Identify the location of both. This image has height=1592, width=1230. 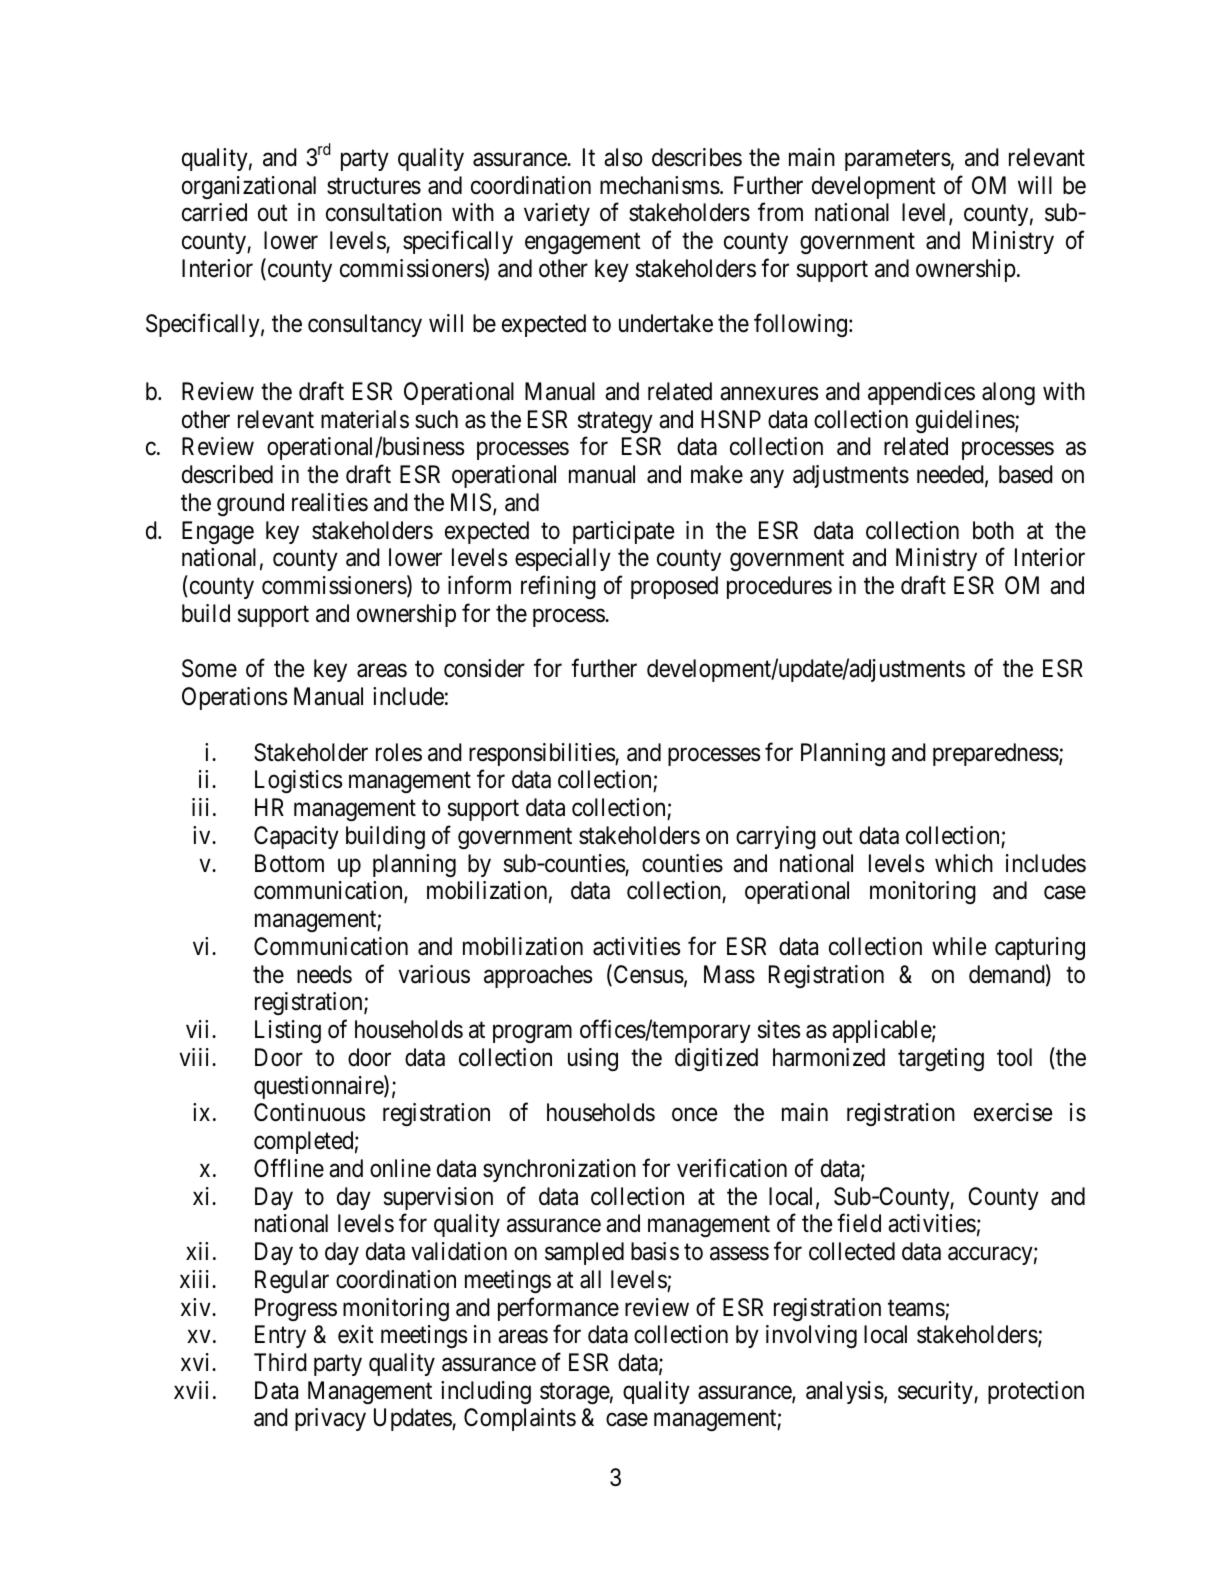
(993, 530).
